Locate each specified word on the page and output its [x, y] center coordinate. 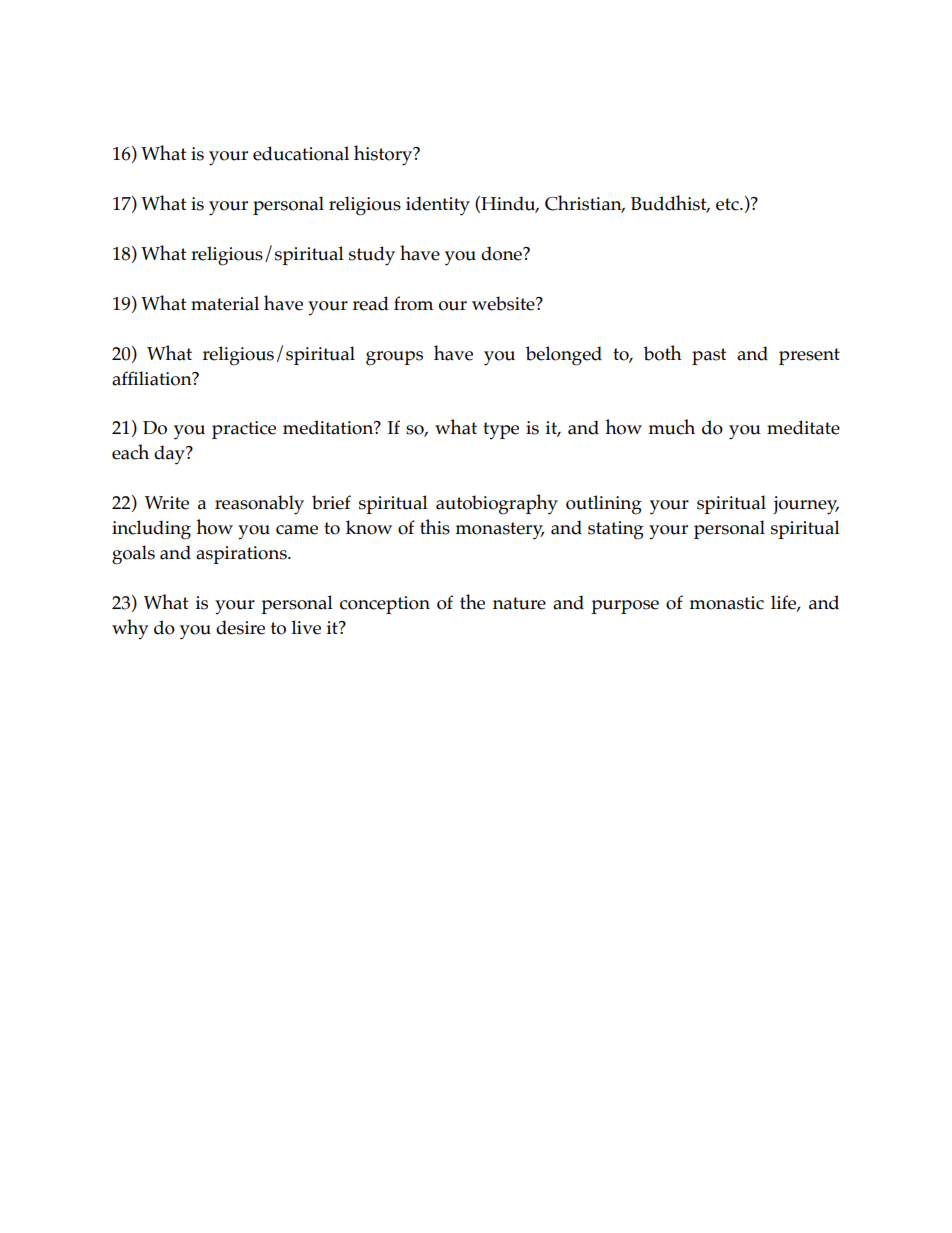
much [671, 427]
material [225, 303]
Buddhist [670, 204]
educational [301, 153]
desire [240, 627]
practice [244, 430]
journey [806, 505]
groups [394, 358]
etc [728, 204]
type [501, 431]
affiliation [153, 378]
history [384, 155]
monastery [499, 531]
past [709, 356]
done [502, 253]
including [151, 530]
